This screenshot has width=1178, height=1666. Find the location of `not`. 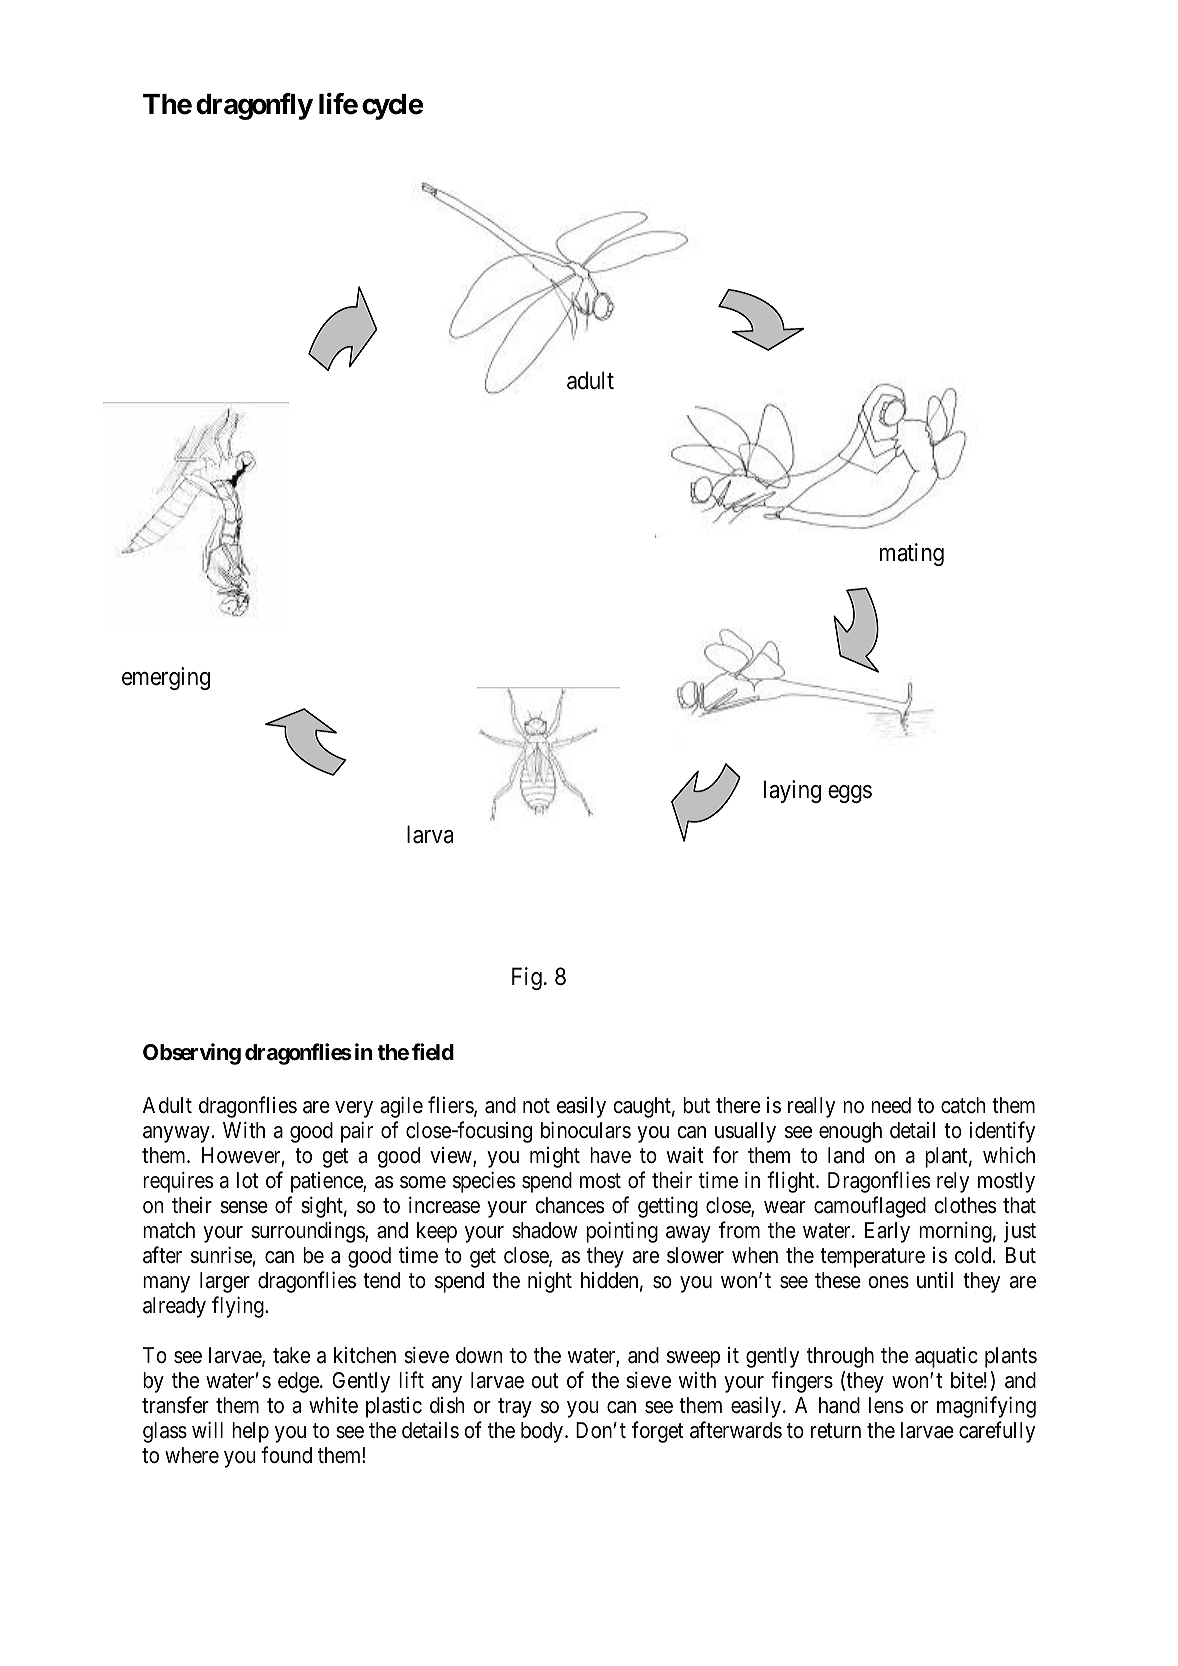

not is located at coordinates (536, 1106).
